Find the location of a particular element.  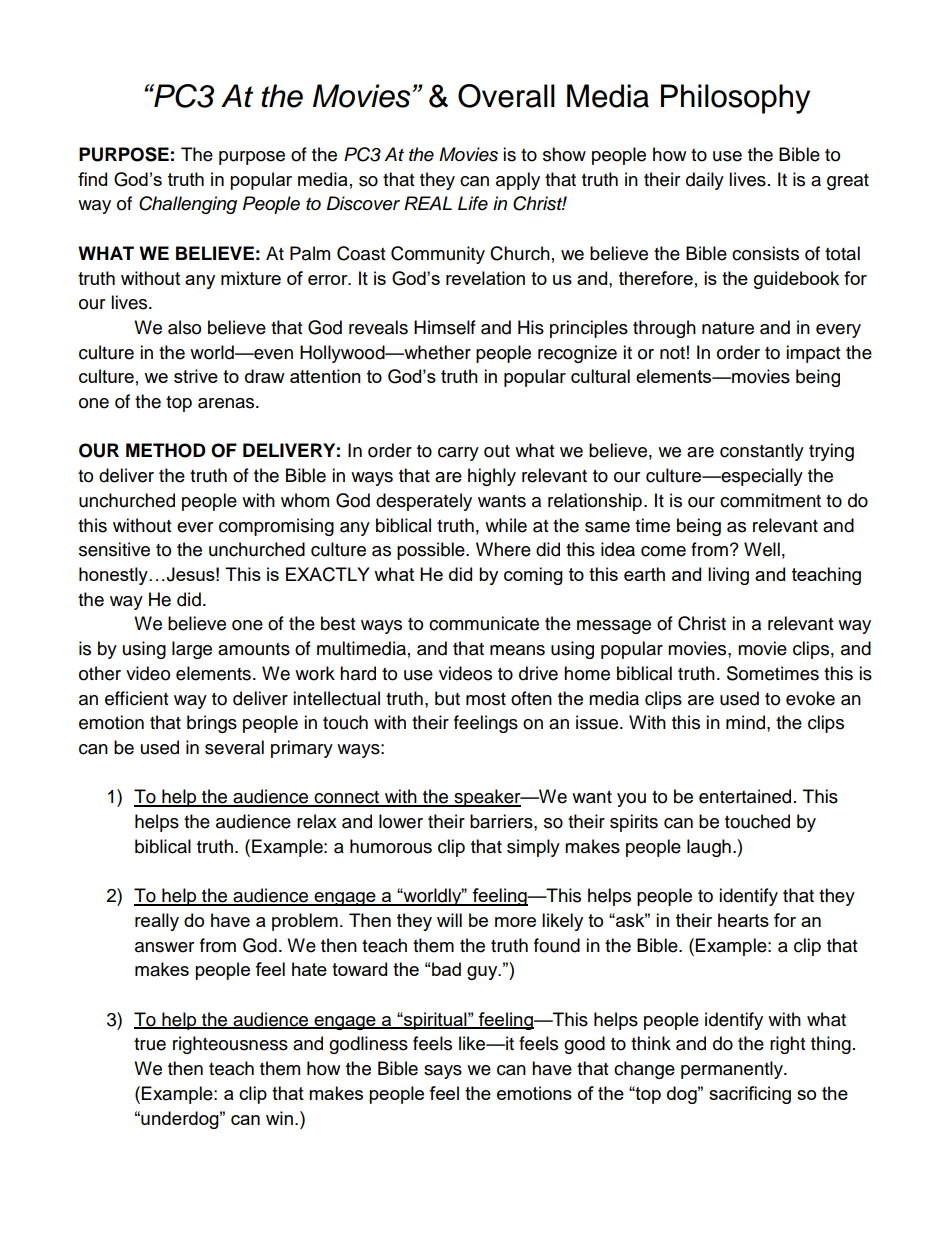

living is located at coordinates (728, 576).
